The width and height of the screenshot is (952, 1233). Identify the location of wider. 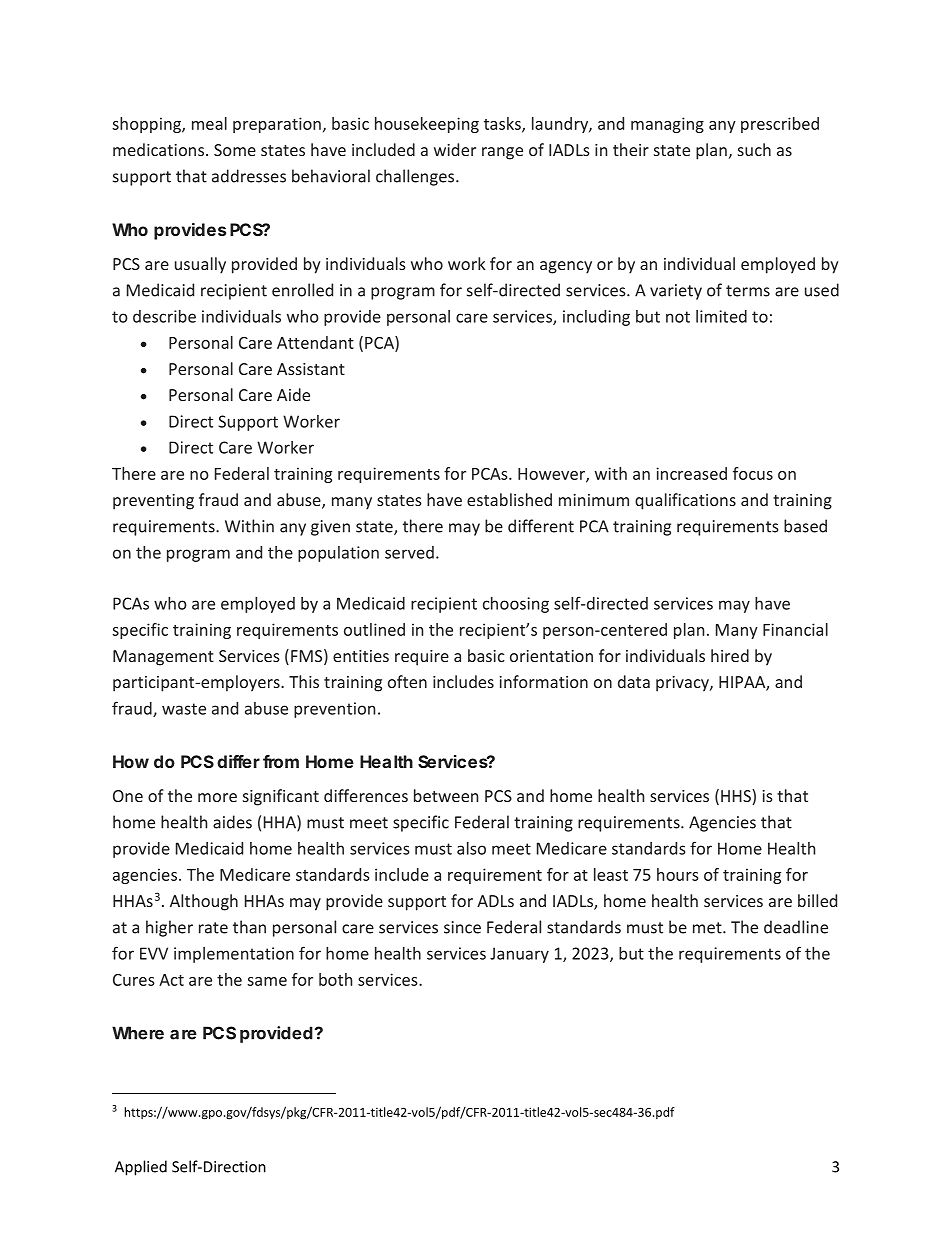
(455, 149).
